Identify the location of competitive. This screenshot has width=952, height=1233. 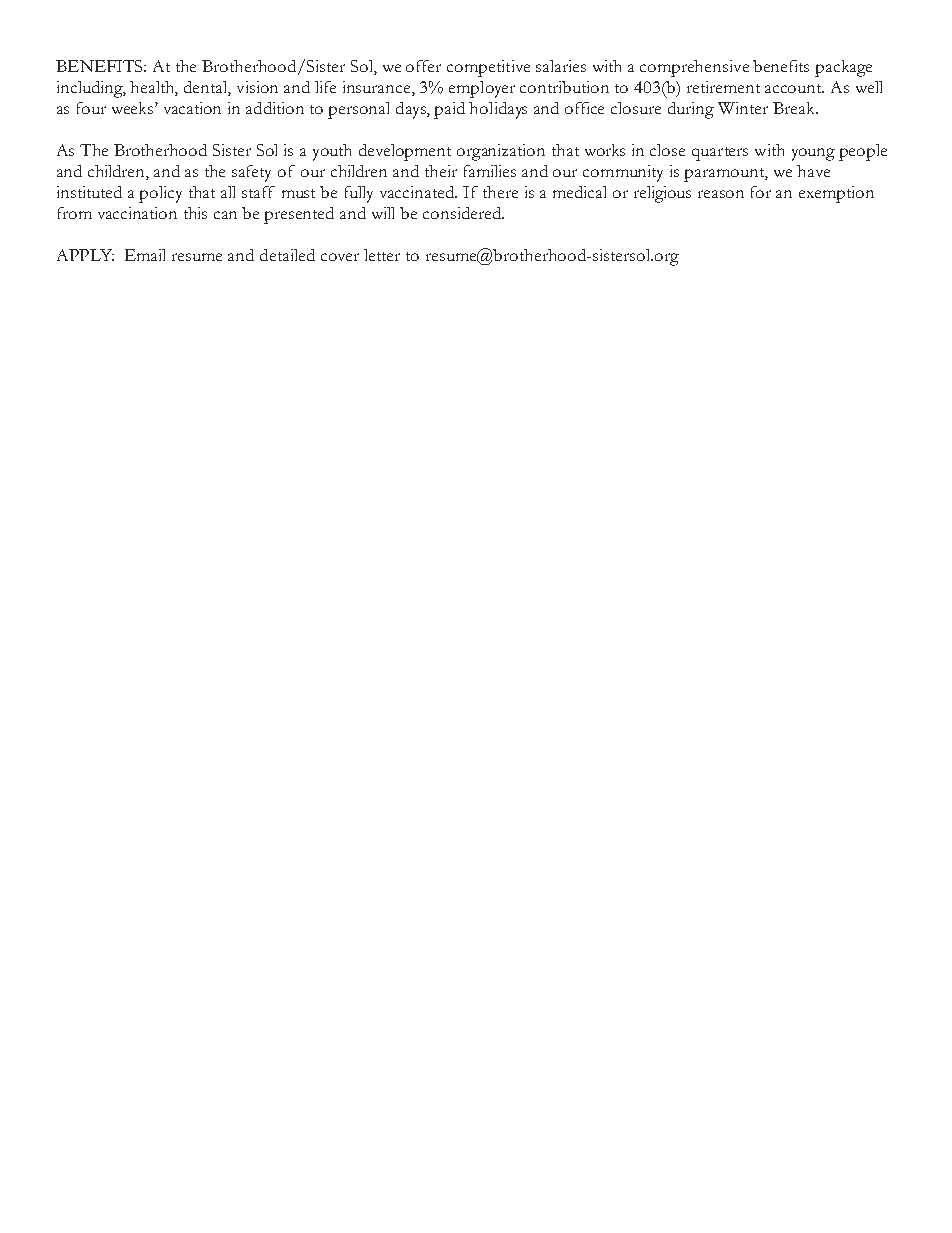
(488, 68).
